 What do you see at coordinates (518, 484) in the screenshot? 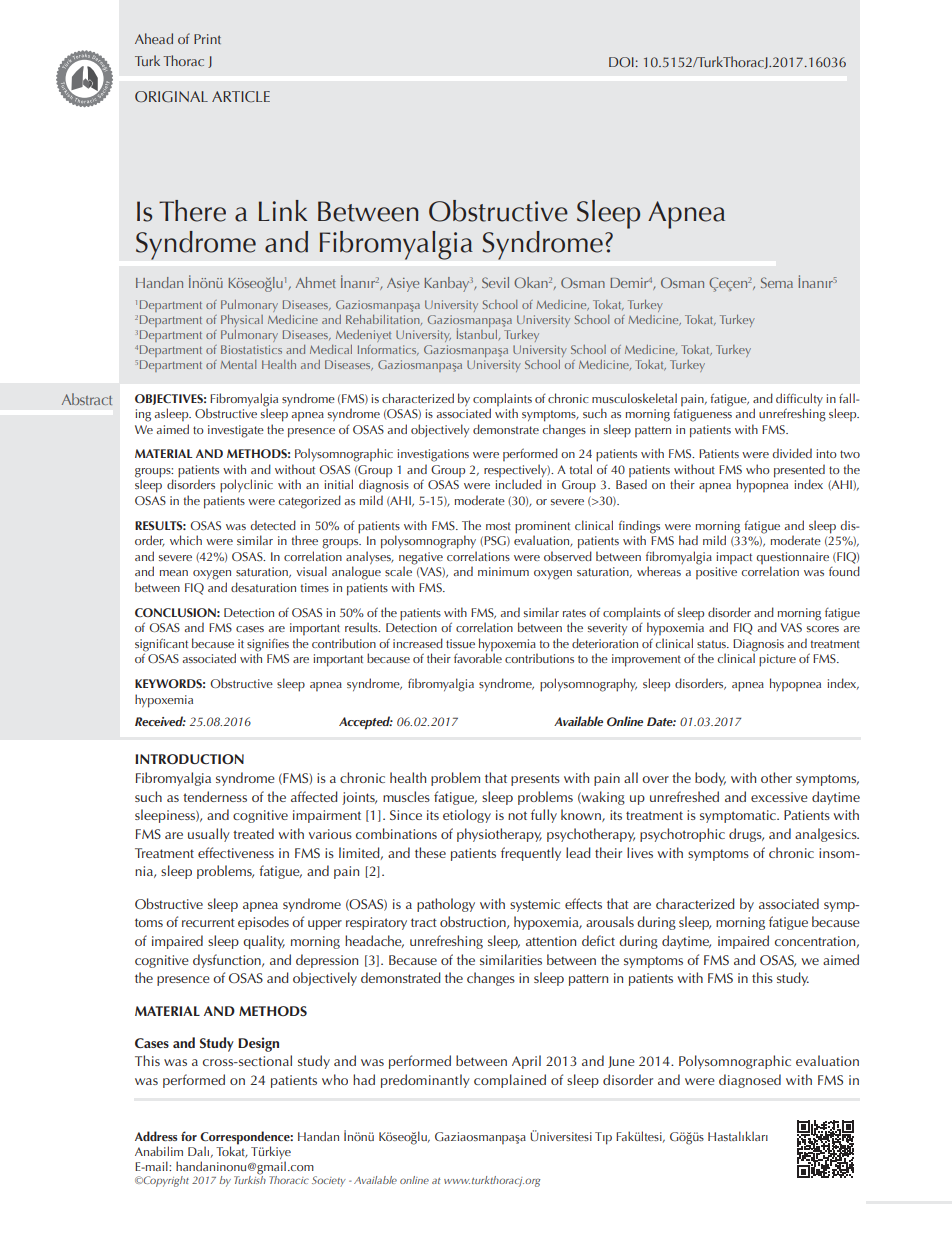
I see `included` at bounding box center [518, 484].
